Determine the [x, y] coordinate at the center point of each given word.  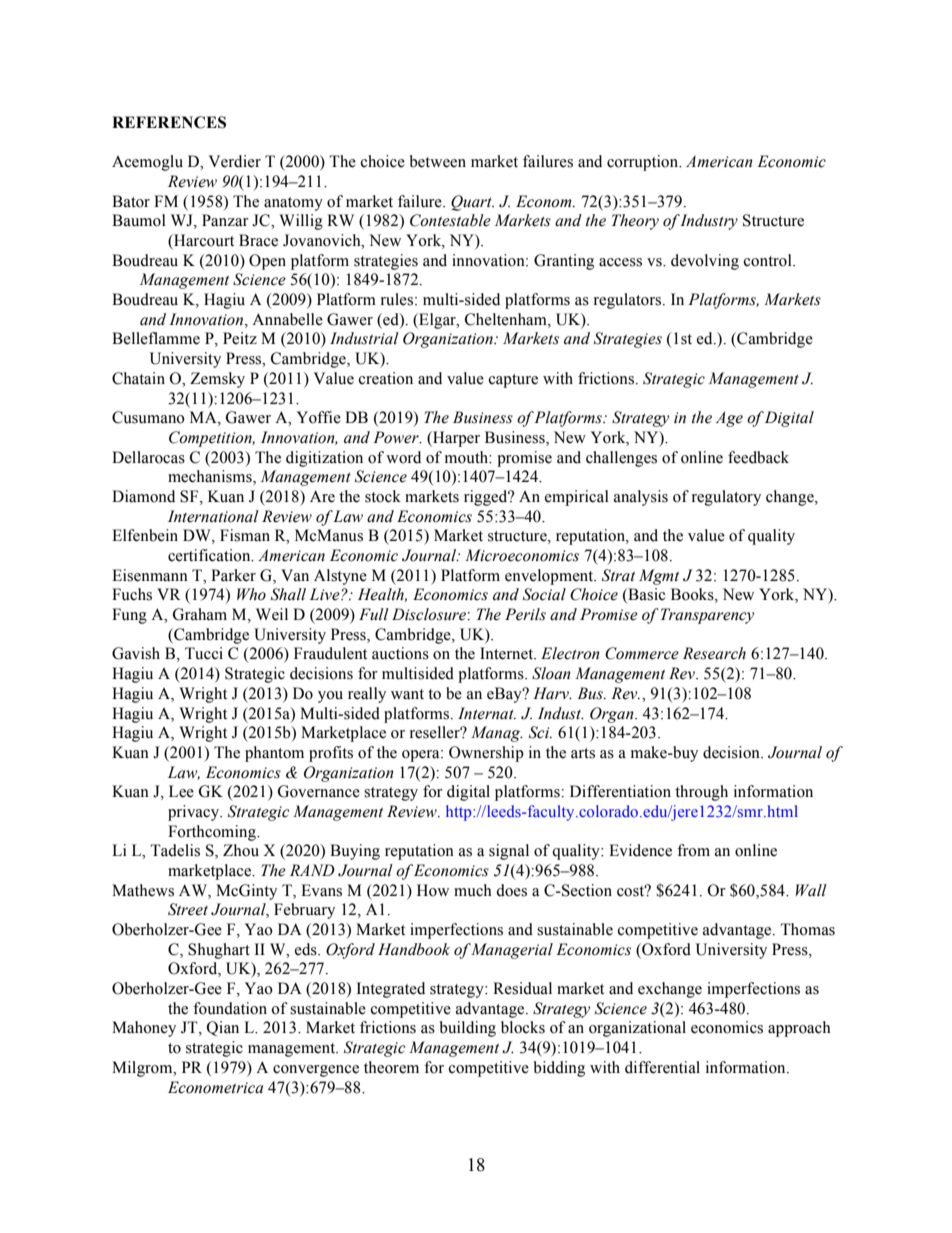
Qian [223, 1028]
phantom [274, 754]
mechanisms [211, 477]
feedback [758, 457]
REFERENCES [169, 122]
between [438, 161]
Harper [455, 439]
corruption [644, 163]
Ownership [486, 754]
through [701, 793]
